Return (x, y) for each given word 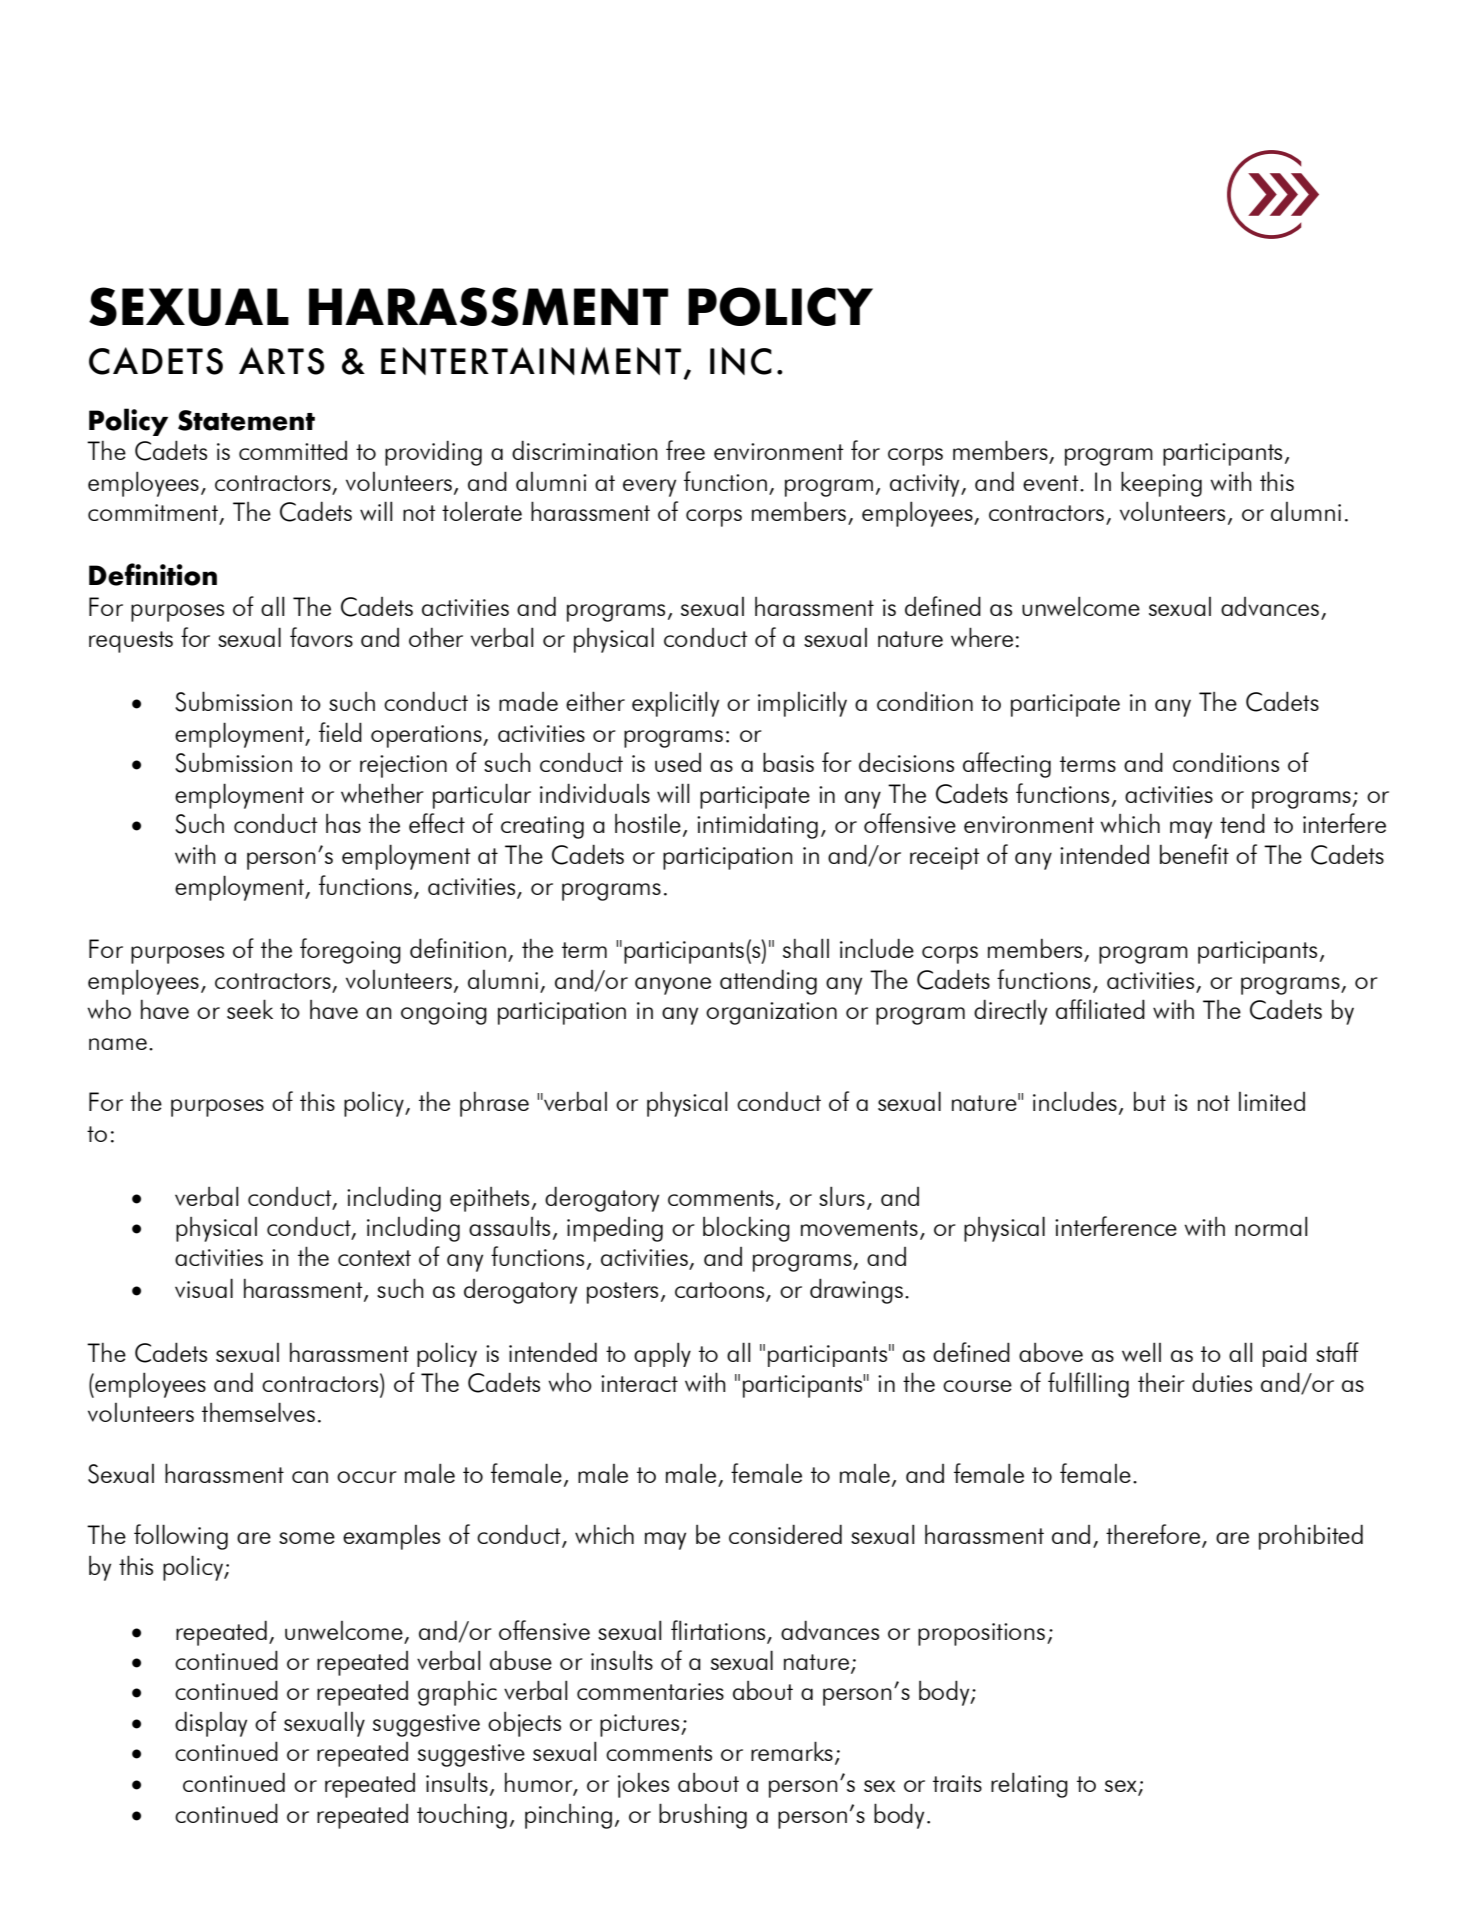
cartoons (721, 1291)
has (343, 823)
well (1141, 1352)
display (211, 1724)
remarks (792, 1751)
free (685, 450)
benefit (1194, 854)
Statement (246, 420)
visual (204, 1288)
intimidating (757, 826)
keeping (1161, 484)
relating (1029, 1785)
